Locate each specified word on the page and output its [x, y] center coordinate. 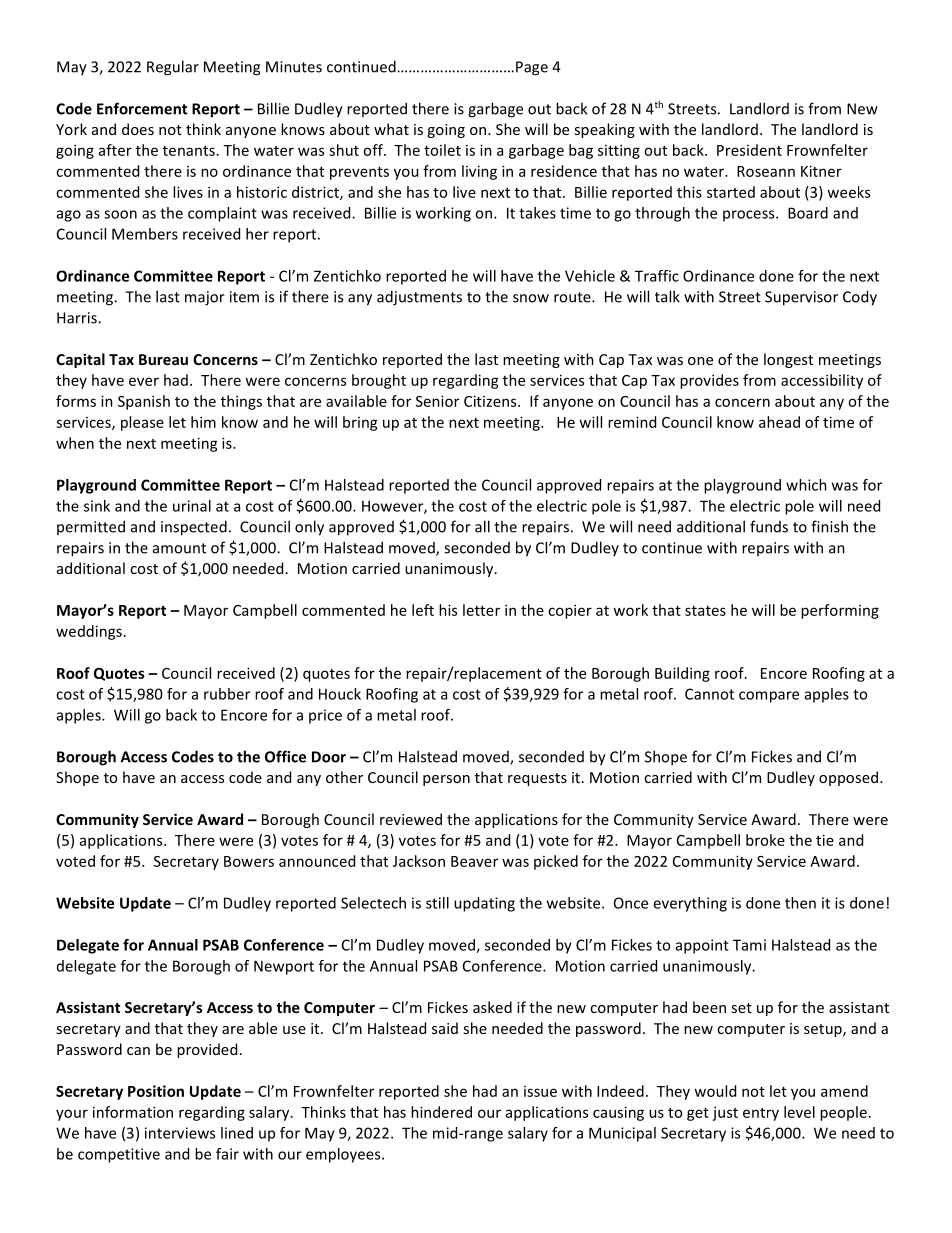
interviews [180, 1133]
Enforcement [142, 108]
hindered [441, 1112]
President [749, 150]
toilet [442, 150]
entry [761, 1114]
